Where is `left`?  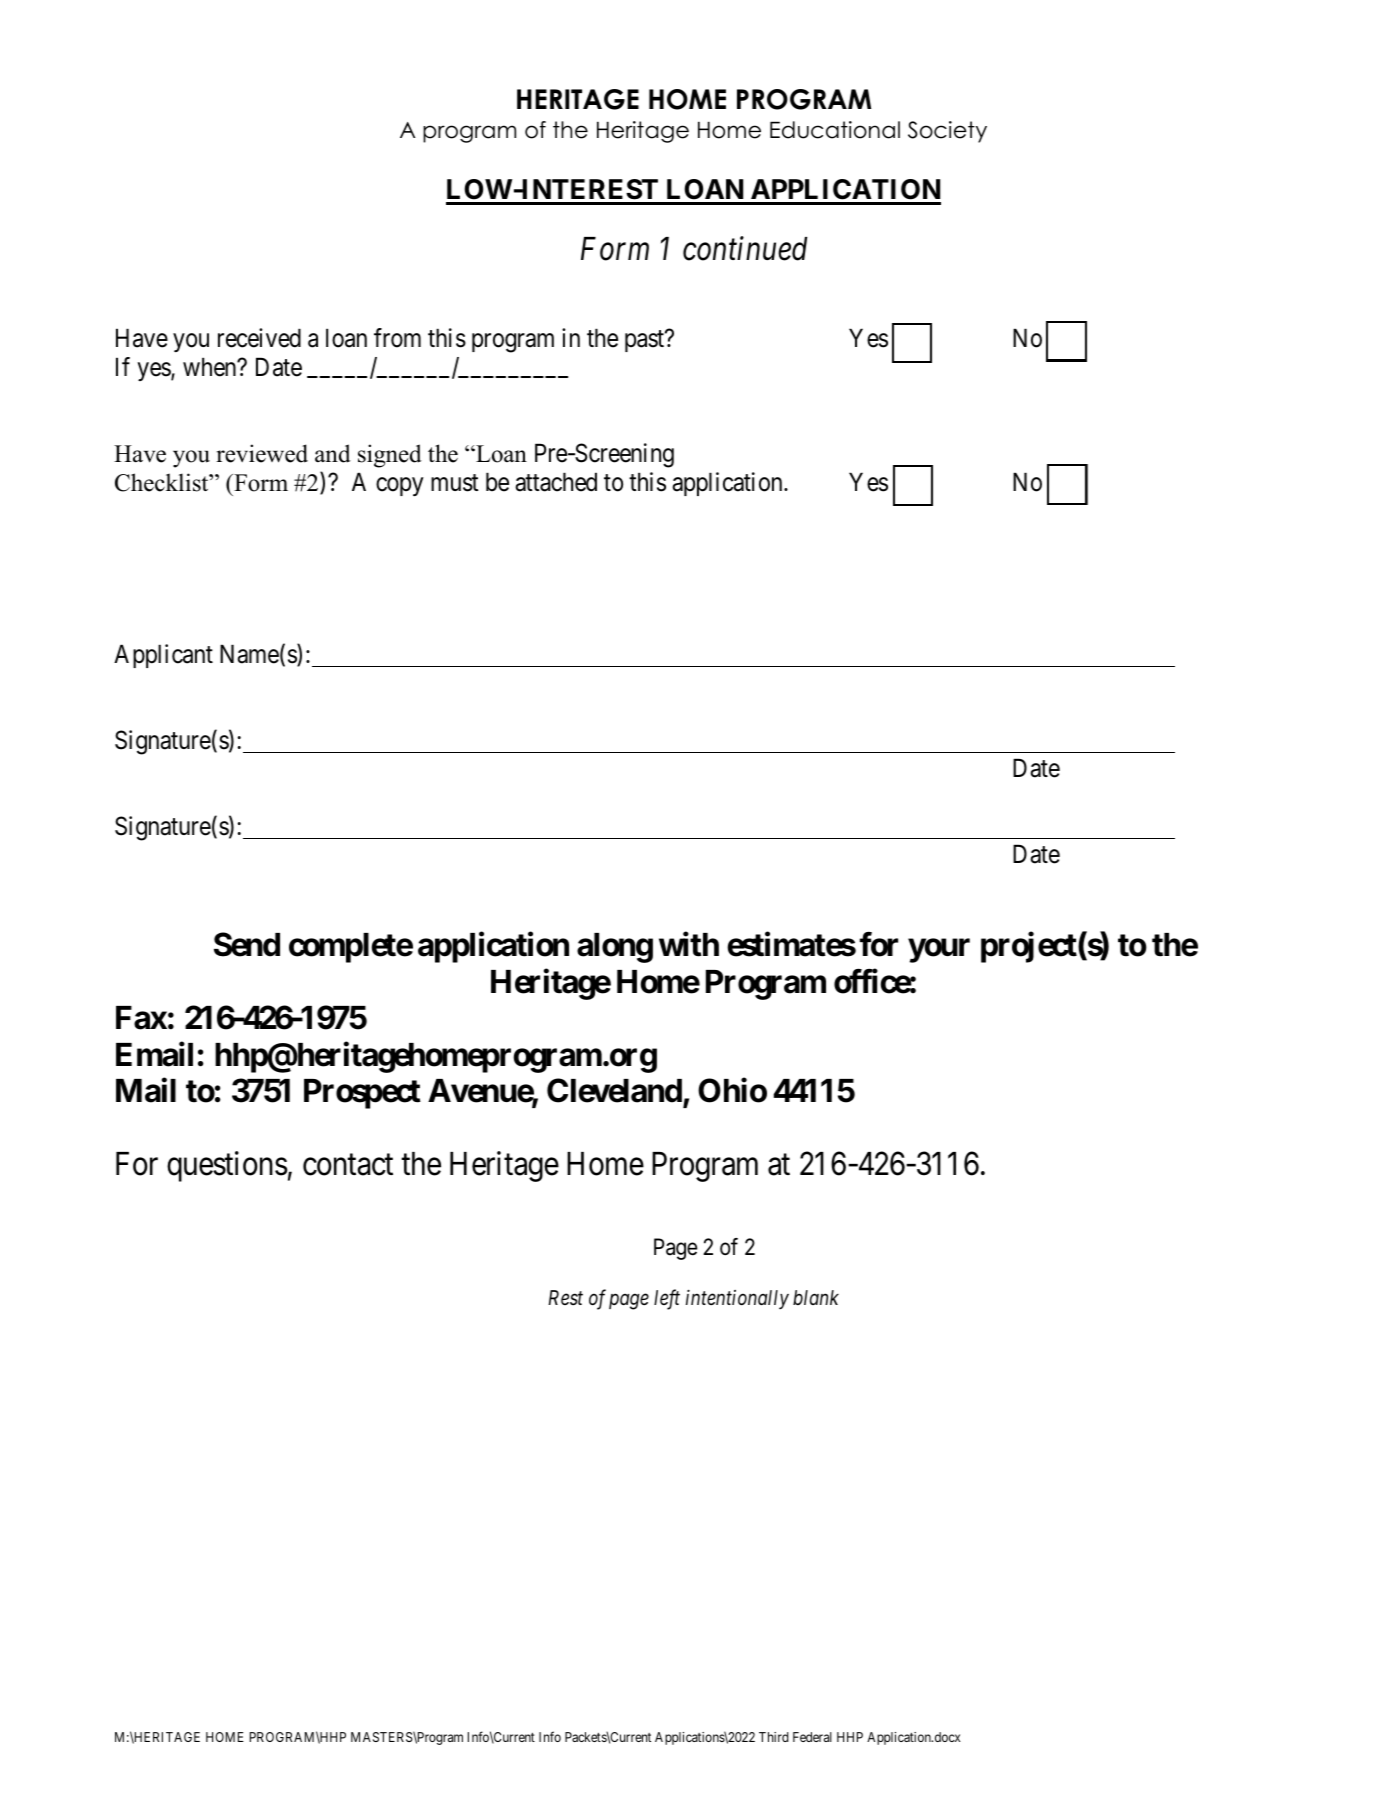
left is located at coordinates (667, 1299).
